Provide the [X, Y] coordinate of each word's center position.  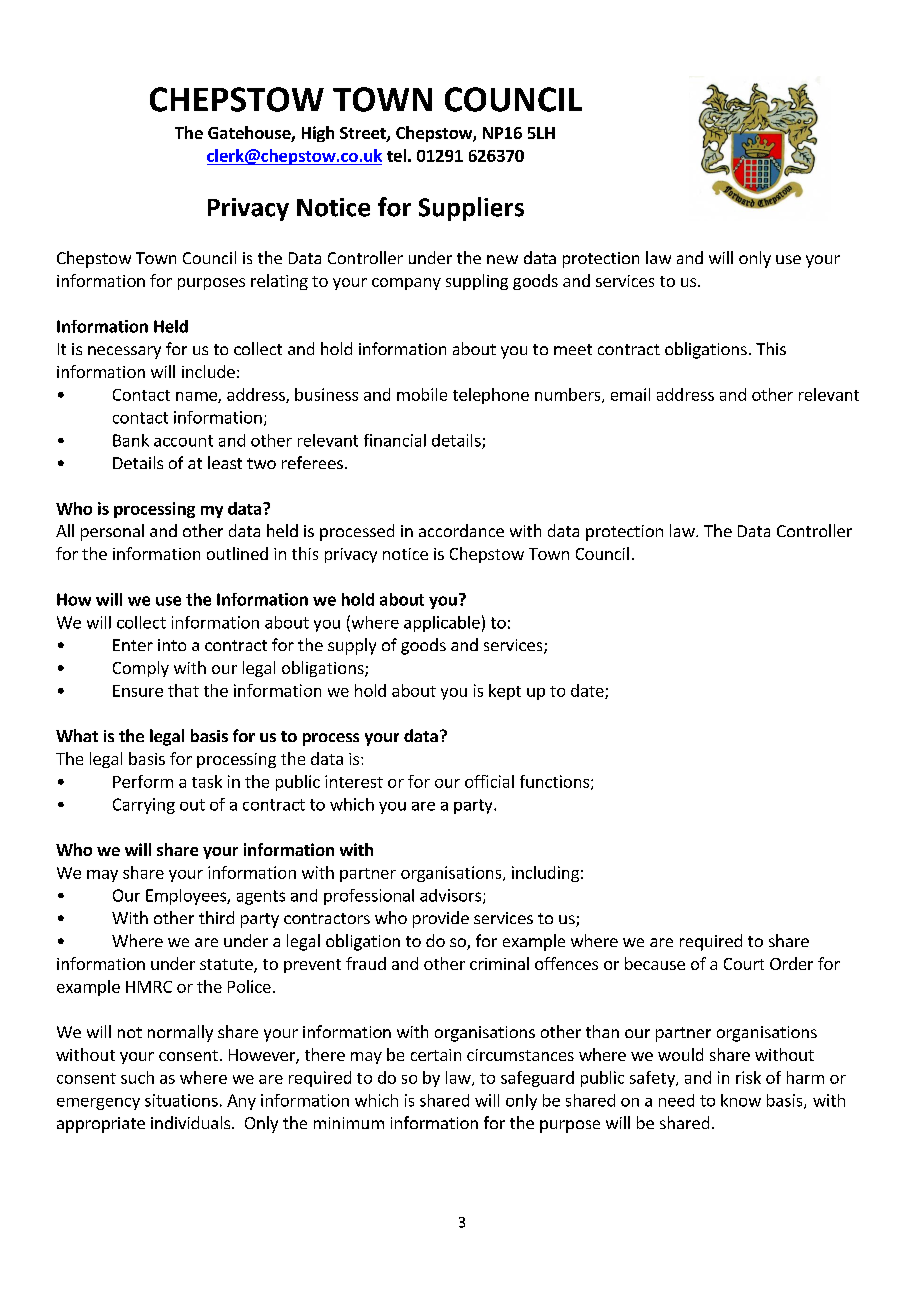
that [183, 690]
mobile [422, 394]
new [502, 259]
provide [441, 919]
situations [181, 1100]
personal [112, 532]
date [588, 691]
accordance [461, 530]
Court [744, 964]
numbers [569, 395]
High [318, 134]
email [630, 394]
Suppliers [471, 209]
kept [505, 692]
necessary [124, 352]
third [216, 917]
